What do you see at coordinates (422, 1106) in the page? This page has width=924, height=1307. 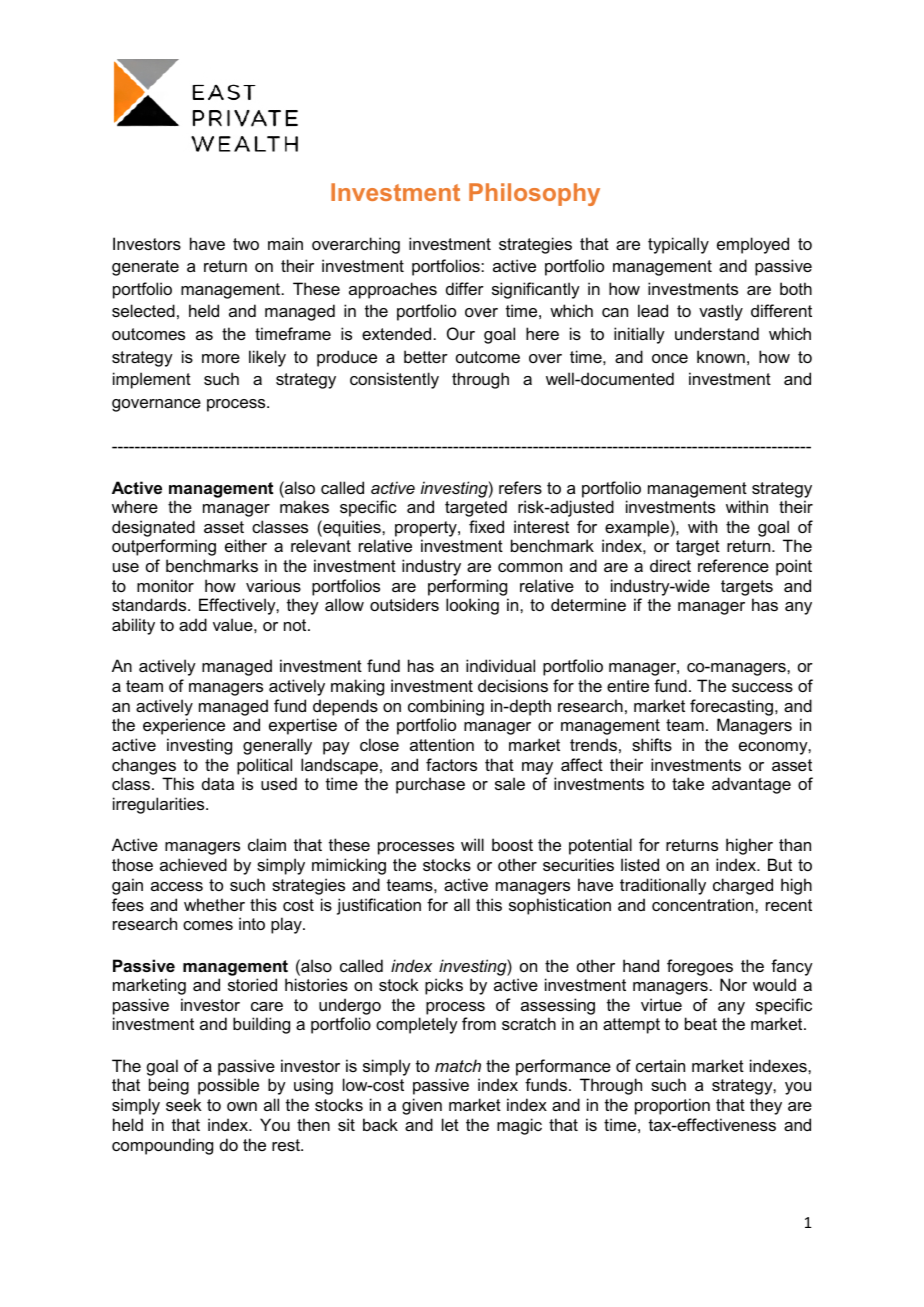 I see `given` at bounding box center [422, 1106].
